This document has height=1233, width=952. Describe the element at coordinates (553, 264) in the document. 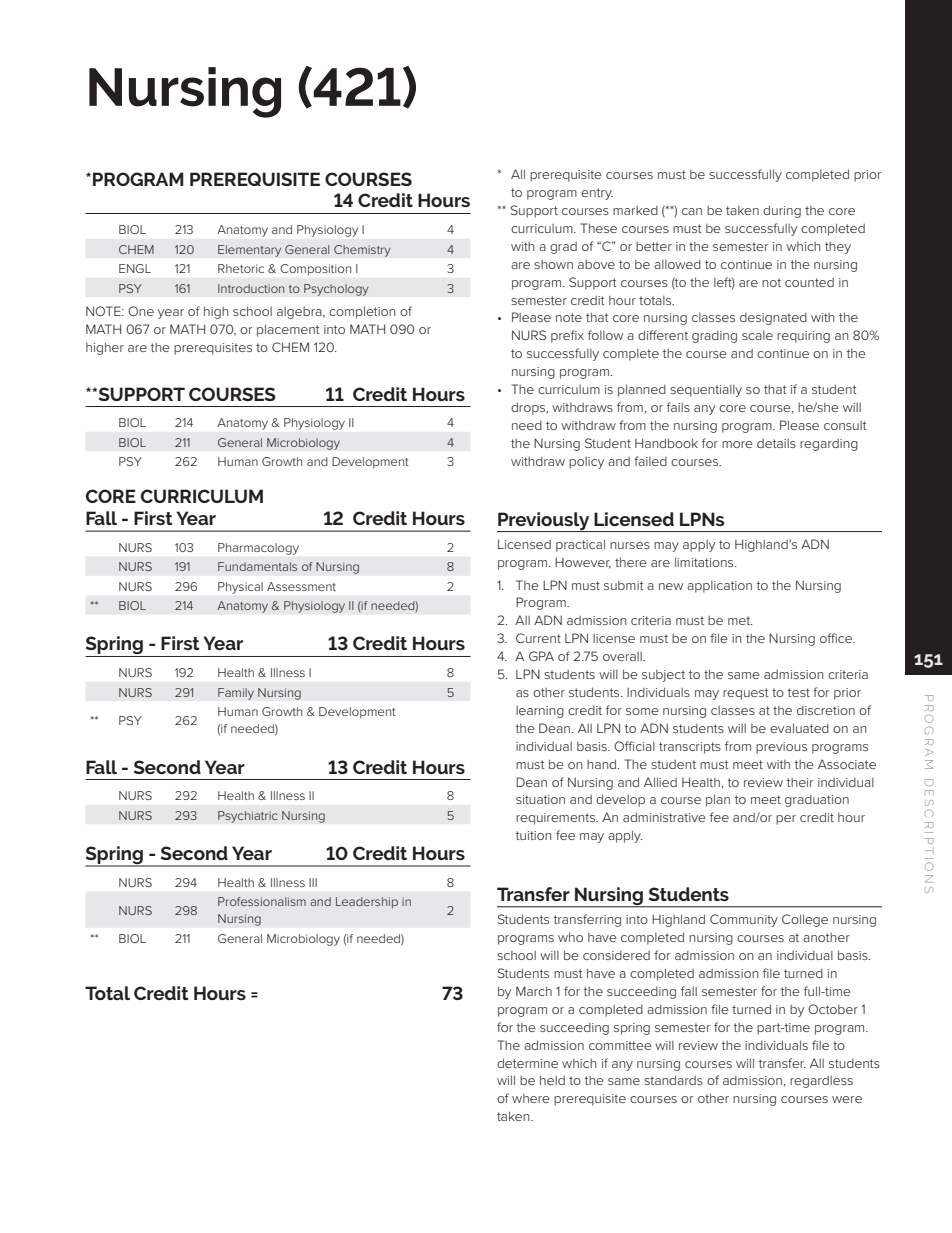

I see `shown` at that location.
